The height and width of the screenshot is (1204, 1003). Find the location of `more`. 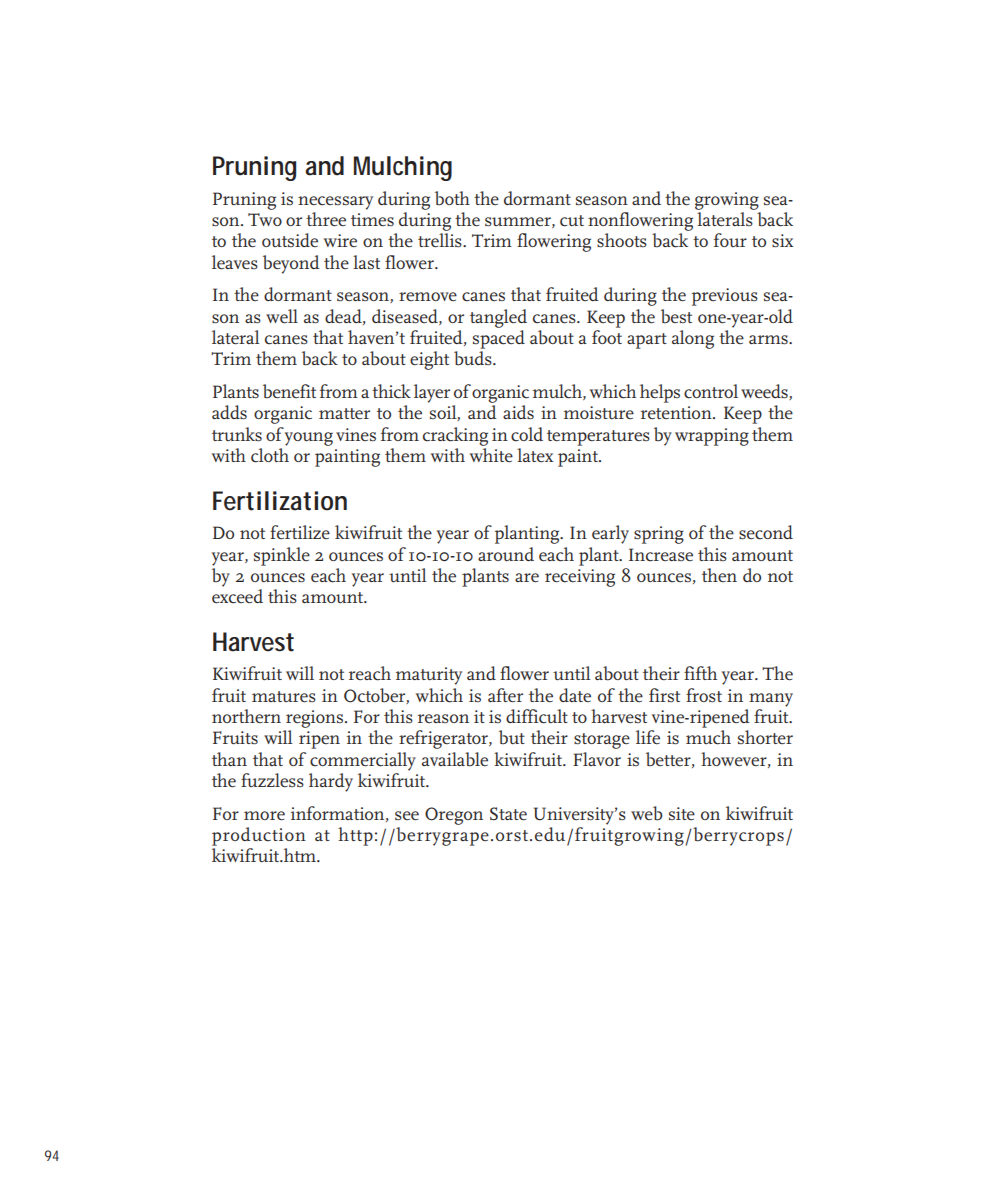

more is located at coordinates (264, 816).
